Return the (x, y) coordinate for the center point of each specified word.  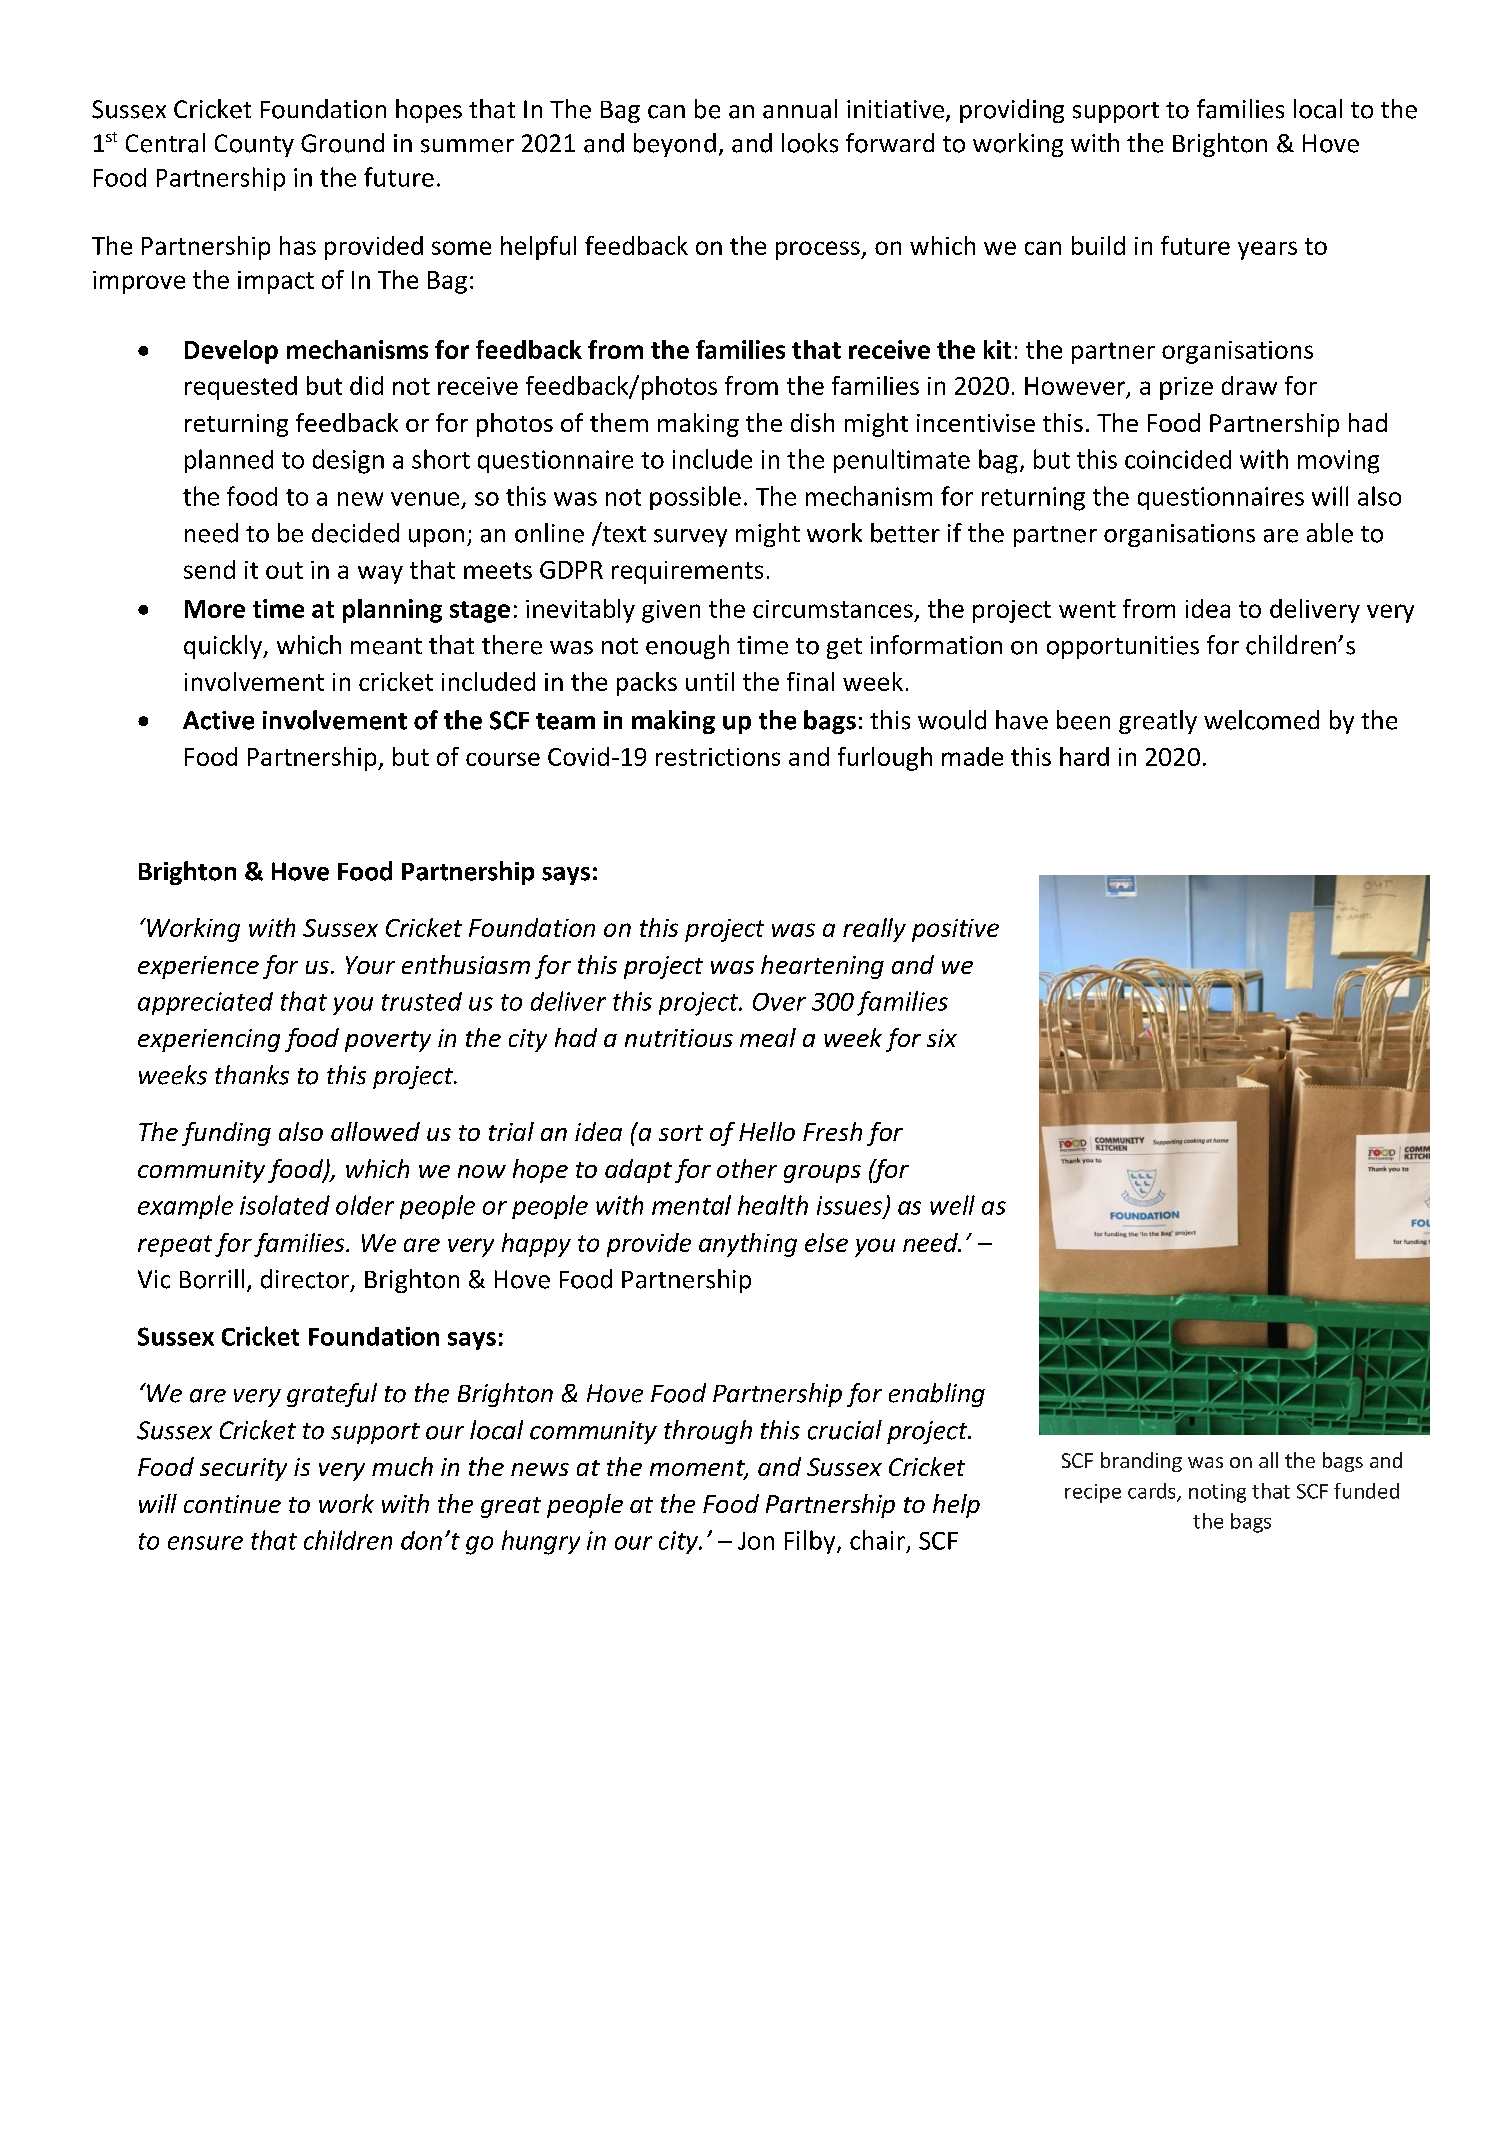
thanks (252, 1075)
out (284, 570)
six (942, 1038)
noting (1217, 1493)
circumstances (833, 609)
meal (768, 1037)
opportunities (1123, 647)
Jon (756, 1541)
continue (232, 1504)
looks (810, 143)
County (254, 145)
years (1267, 250)
